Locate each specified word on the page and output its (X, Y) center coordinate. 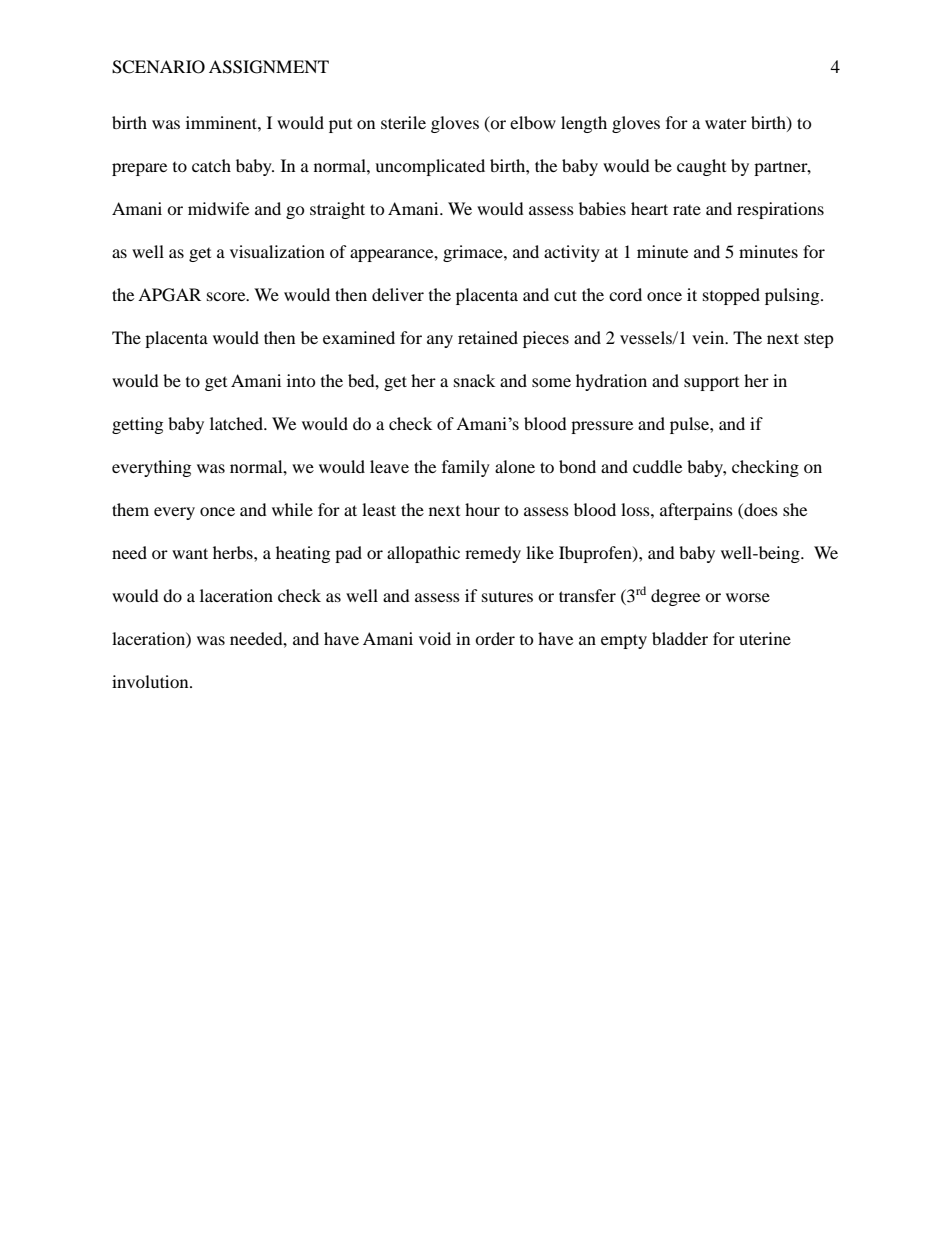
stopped (731, 296)
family (466, 468)
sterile (403, 122)
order (495, 638)
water (726, 124)
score (227, 296)
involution (151, 681)
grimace (474, 253)
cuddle (657, 466)
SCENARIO (158, 67)
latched (238, 423)
